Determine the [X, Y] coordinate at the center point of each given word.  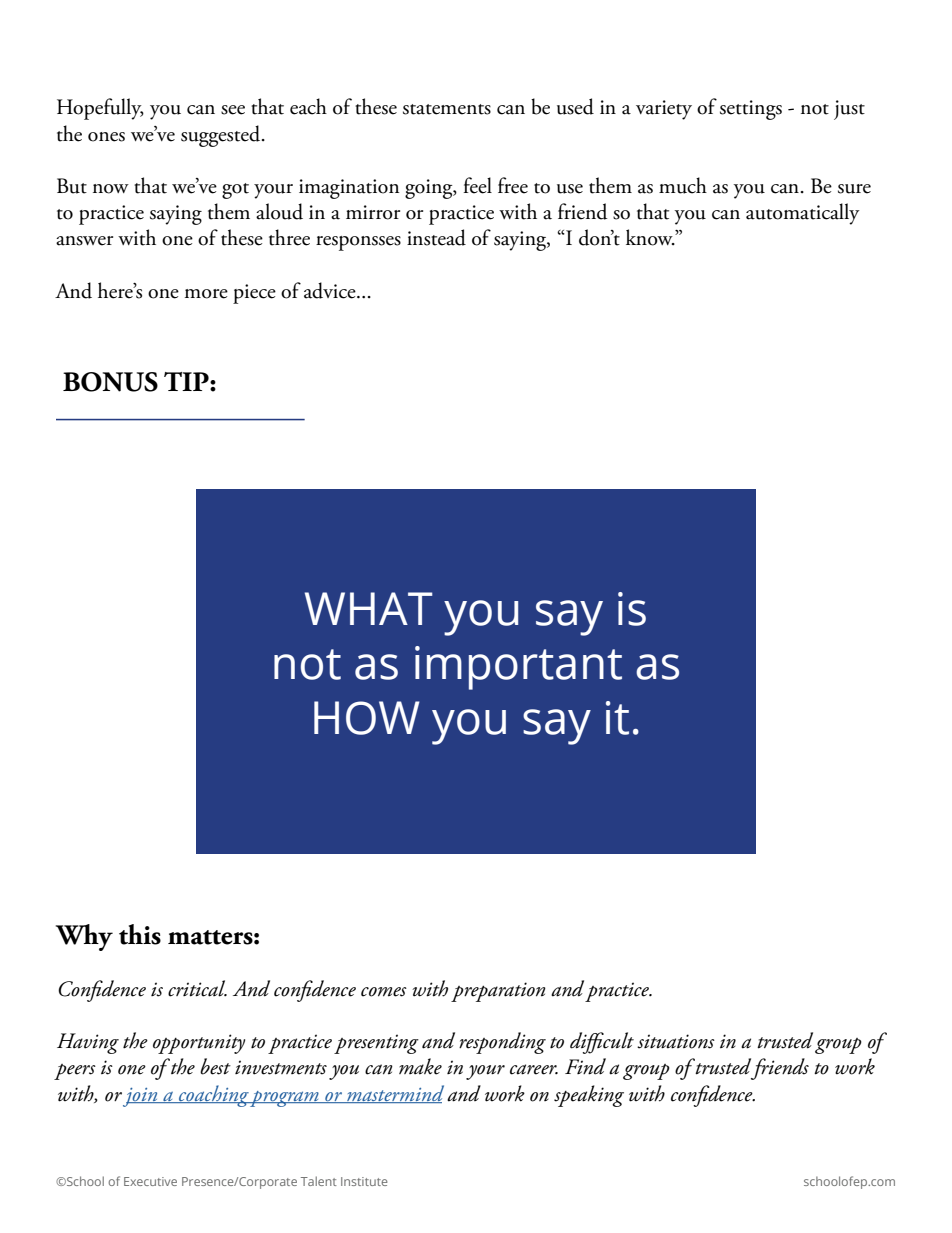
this [140, 934]
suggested [222, 136]
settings [751, 110]
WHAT [369, 608]
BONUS [110, 382]
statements [447, 109]
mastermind [394, 1094]
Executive [150, 1181]
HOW [367, 718]
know [650, 237]
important [518, 668]
